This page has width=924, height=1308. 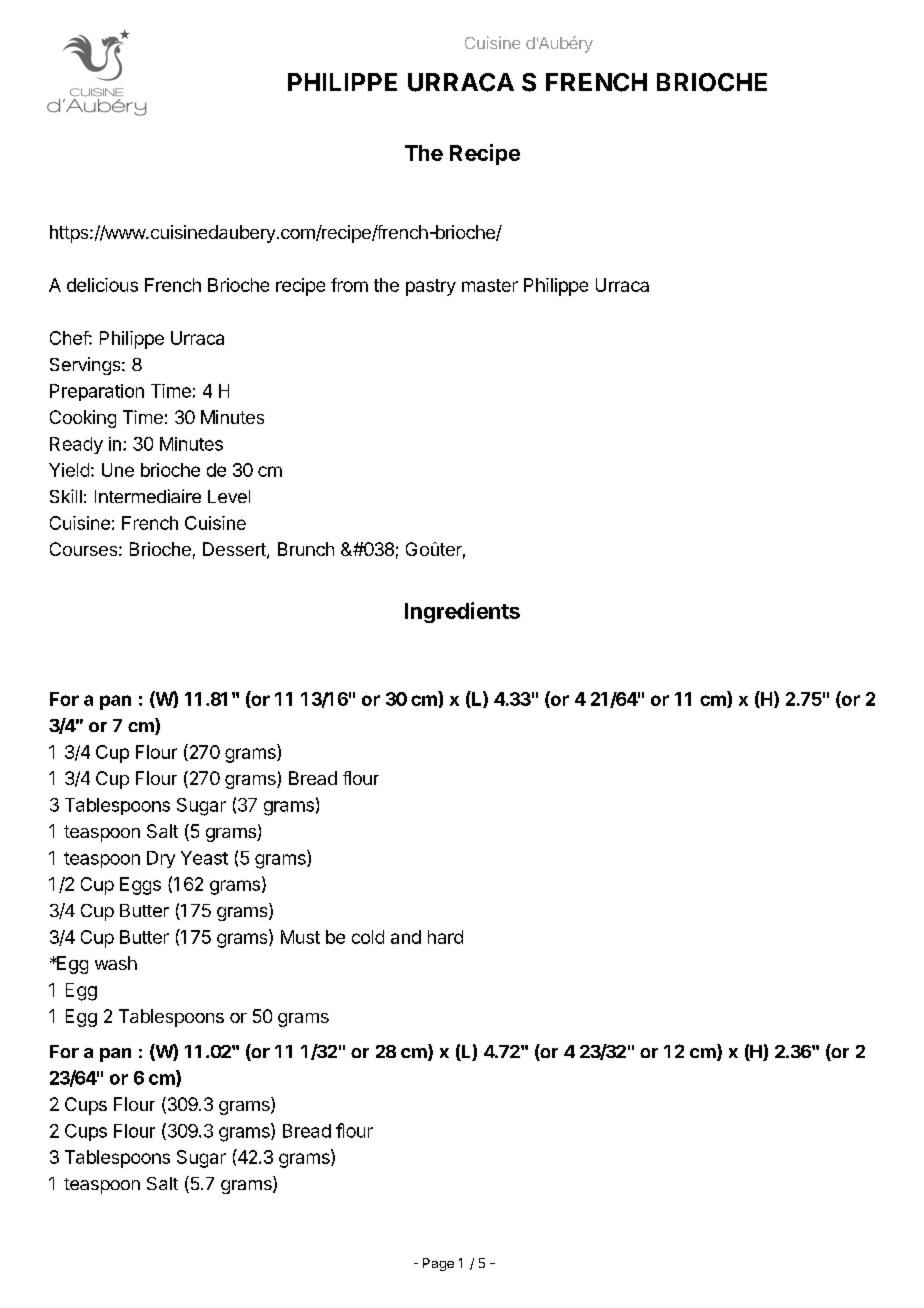 I want to click on and, so click(x=406, y=937).
